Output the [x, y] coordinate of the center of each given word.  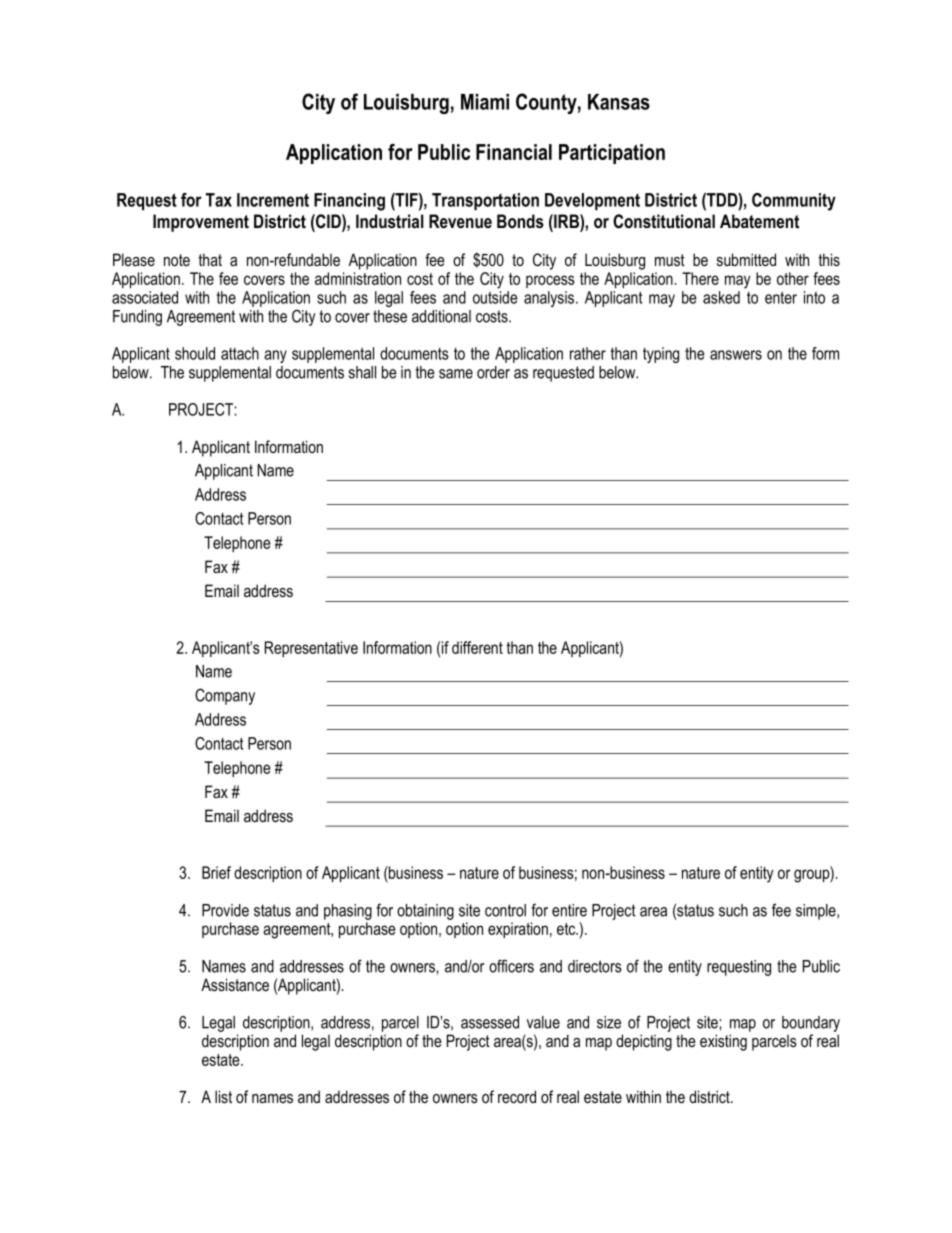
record [517, 1096]
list [223, 1097]
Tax [219, 200]
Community [794, 202]
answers [736, 355]
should [195, 353]
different [477, 647]
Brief [216, 872]
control [505, 910]
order [493, 372]
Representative [311, 649]
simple [817, 912]
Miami [485, 102]
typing [661, 355]
